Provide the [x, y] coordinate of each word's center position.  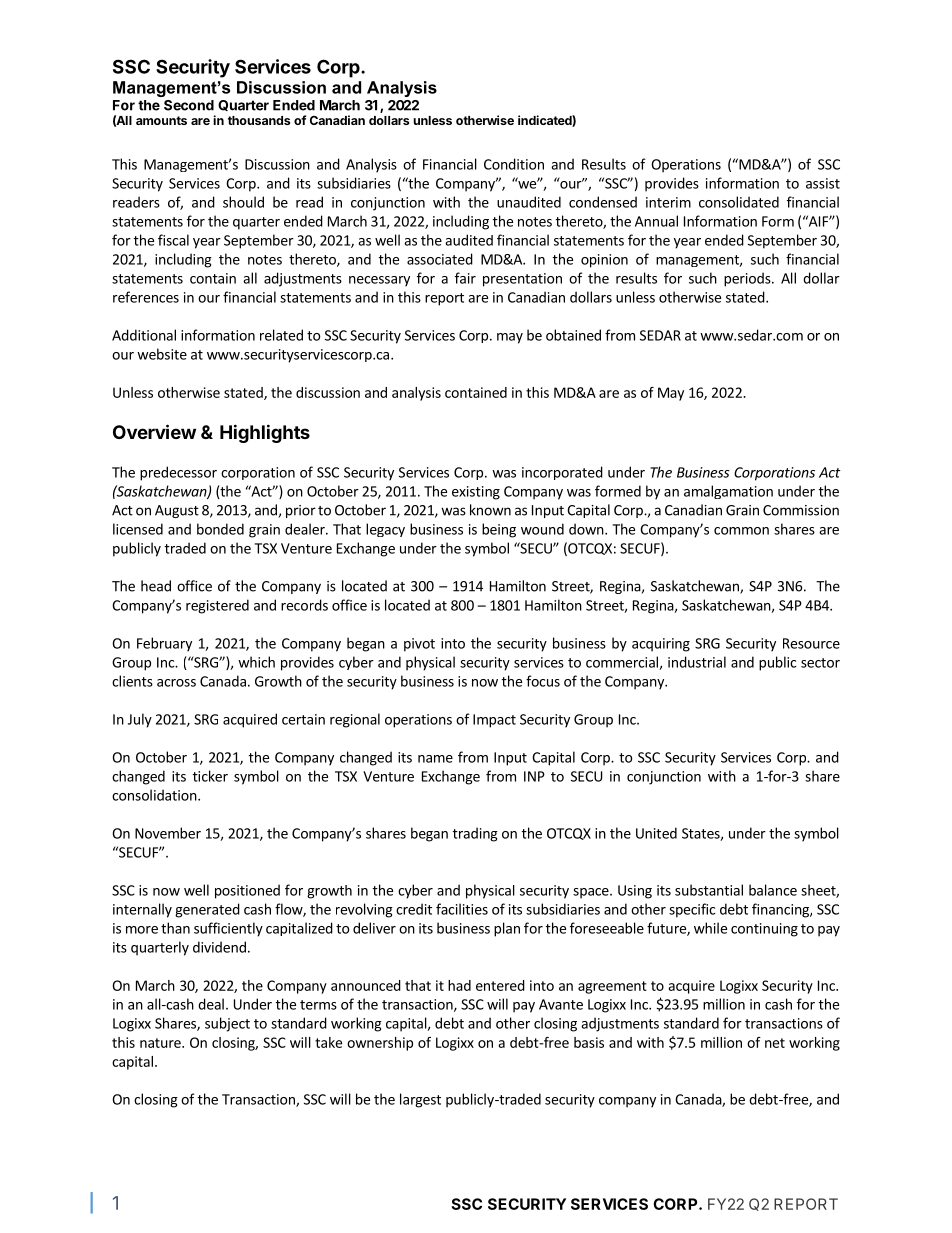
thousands [259, 120]
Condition [514, 164]
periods [748, 279]
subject [227, 1024]
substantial [709, 890]
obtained [573, 335]
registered [217, 606]
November [168, 833]
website [162, 354]
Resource [811, 643]
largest [420, 1100]
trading [475, 834]
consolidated [739, 202]
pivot [419, 645]
